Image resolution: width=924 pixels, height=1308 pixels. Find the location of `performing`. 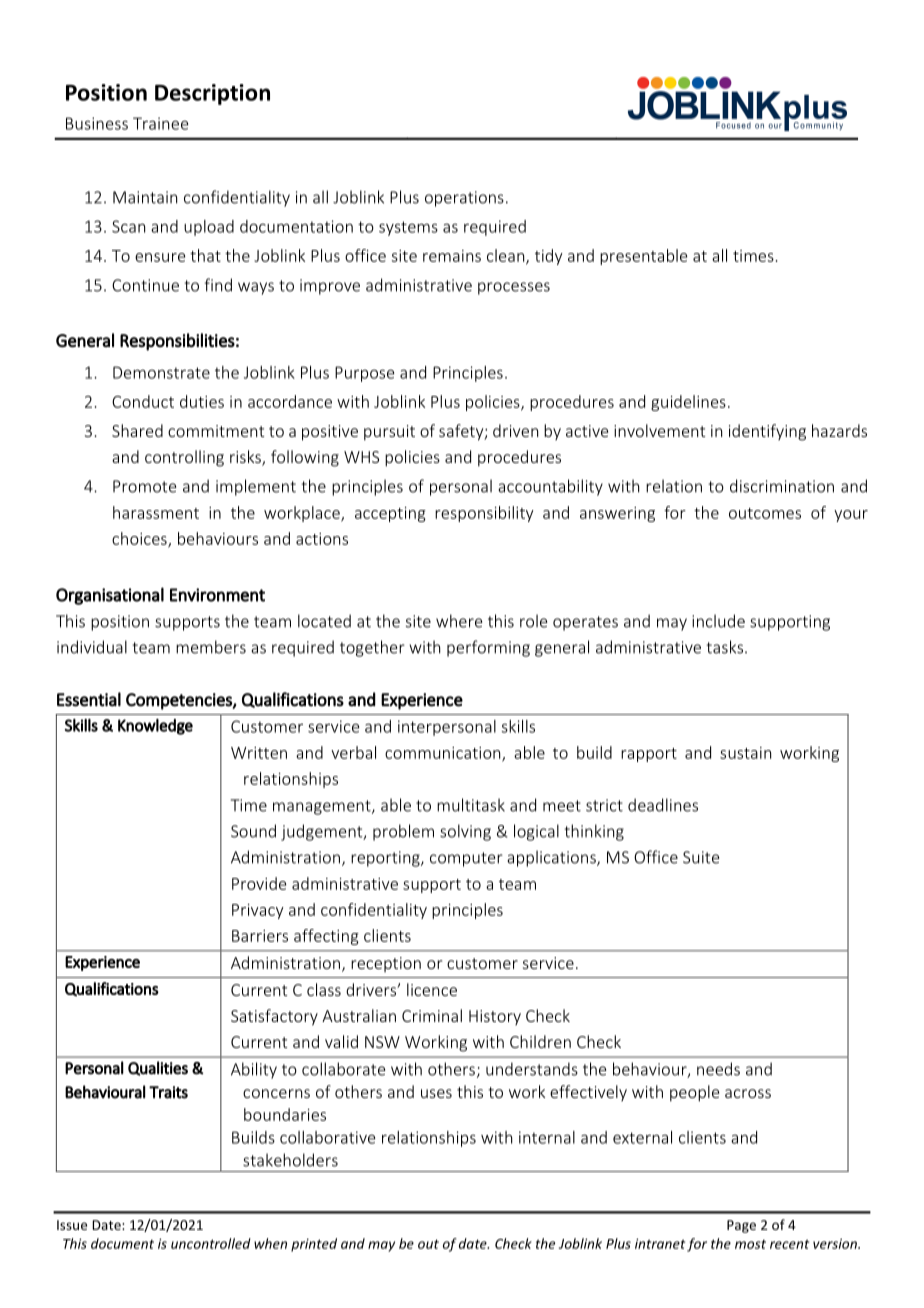

performing is located at coordinates (488, 648).
